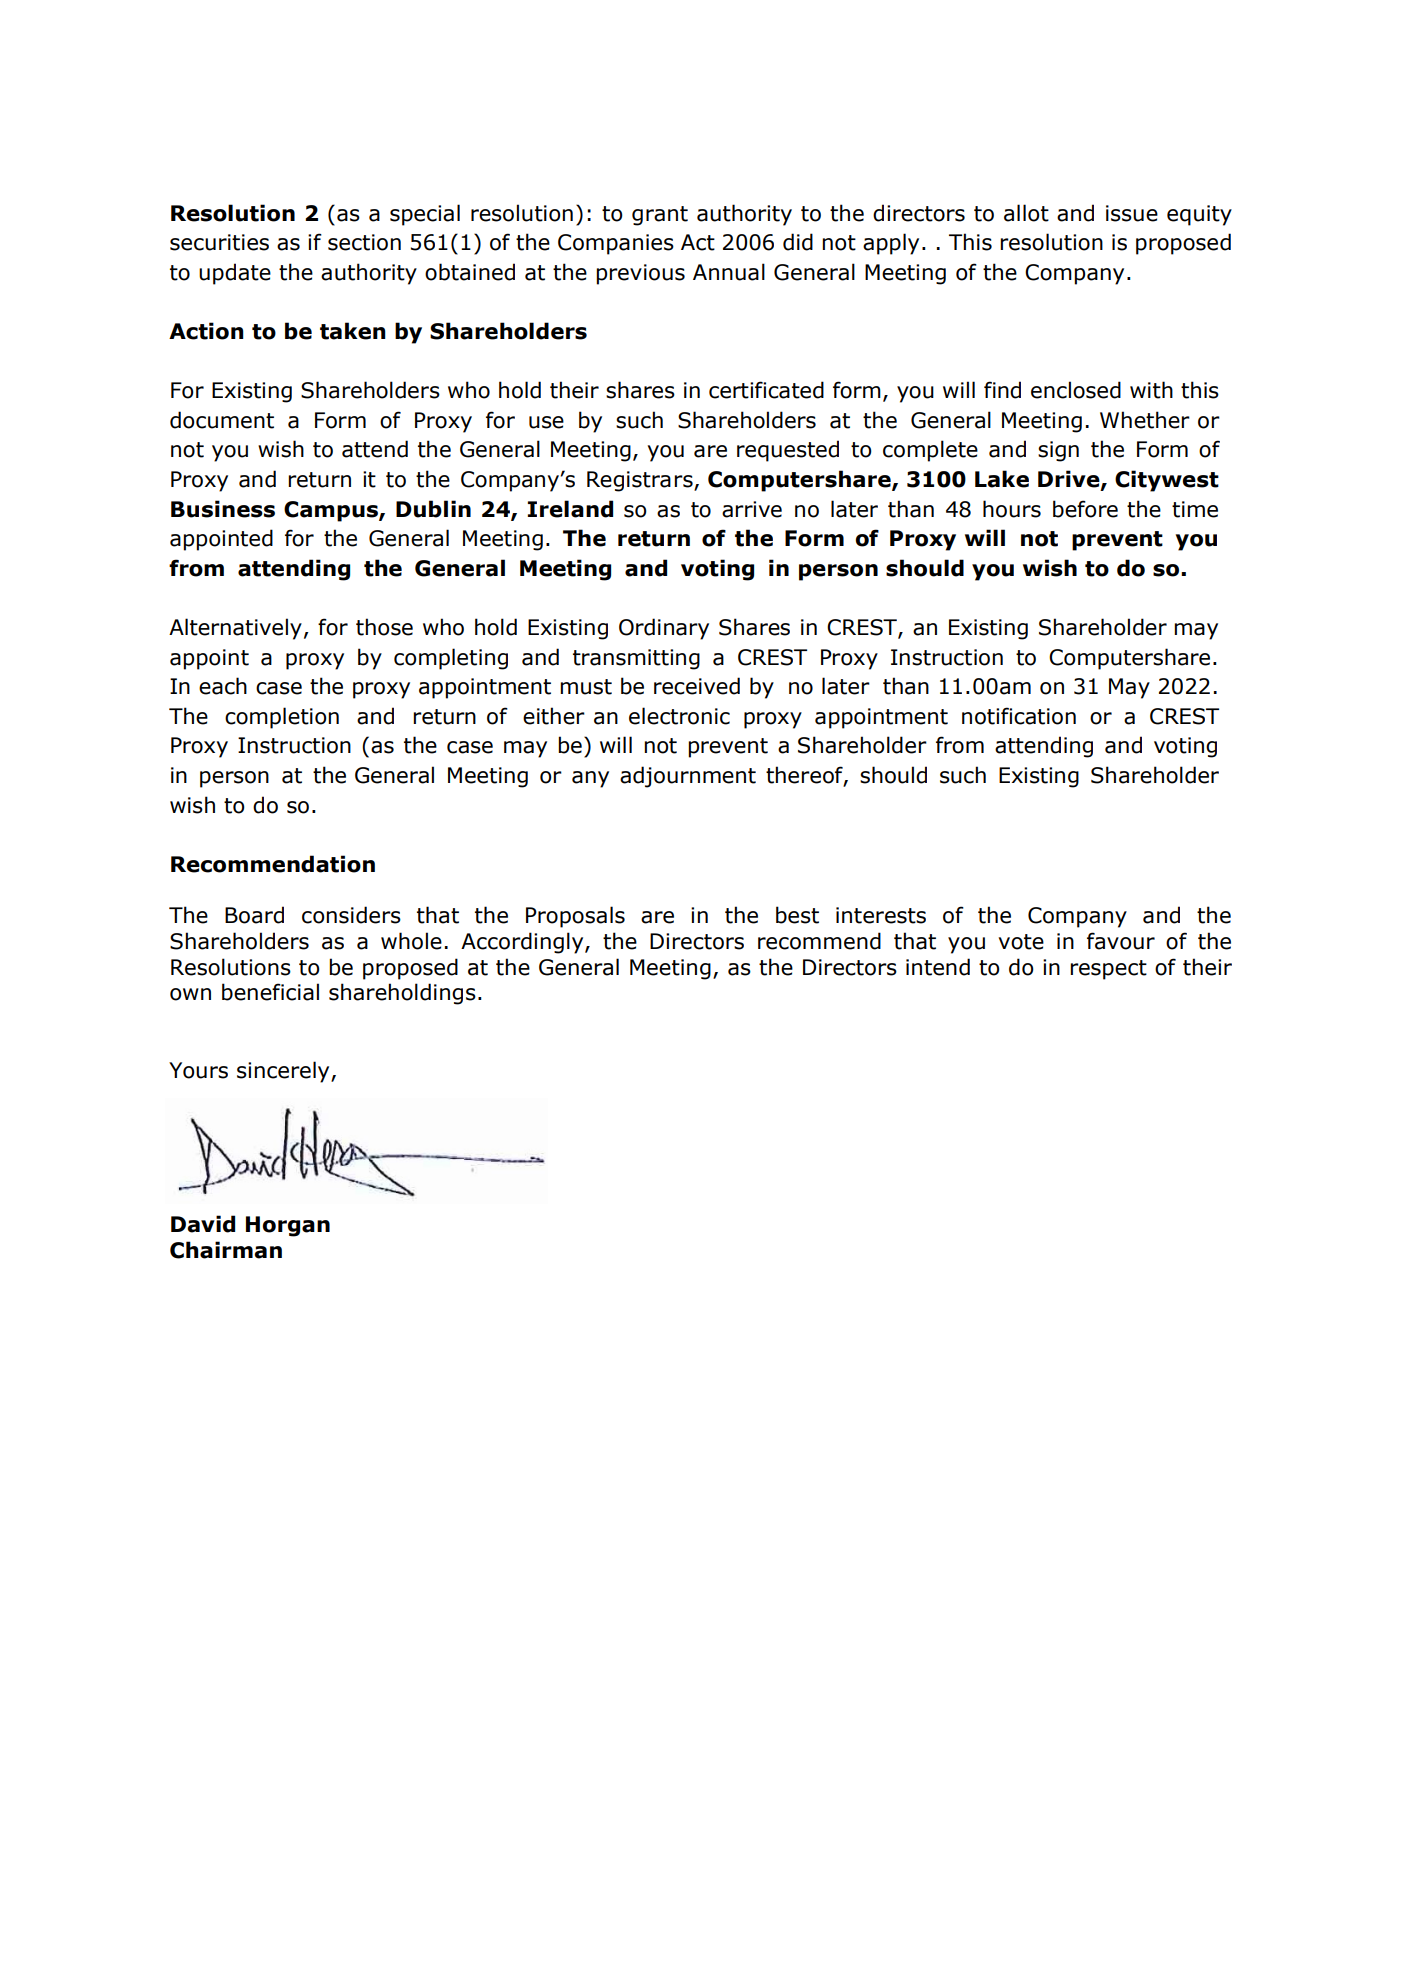 This image has height=1982, width=1401. Describe the element at coordinates (729, 272) in the image. I see `Annual` at that location.
